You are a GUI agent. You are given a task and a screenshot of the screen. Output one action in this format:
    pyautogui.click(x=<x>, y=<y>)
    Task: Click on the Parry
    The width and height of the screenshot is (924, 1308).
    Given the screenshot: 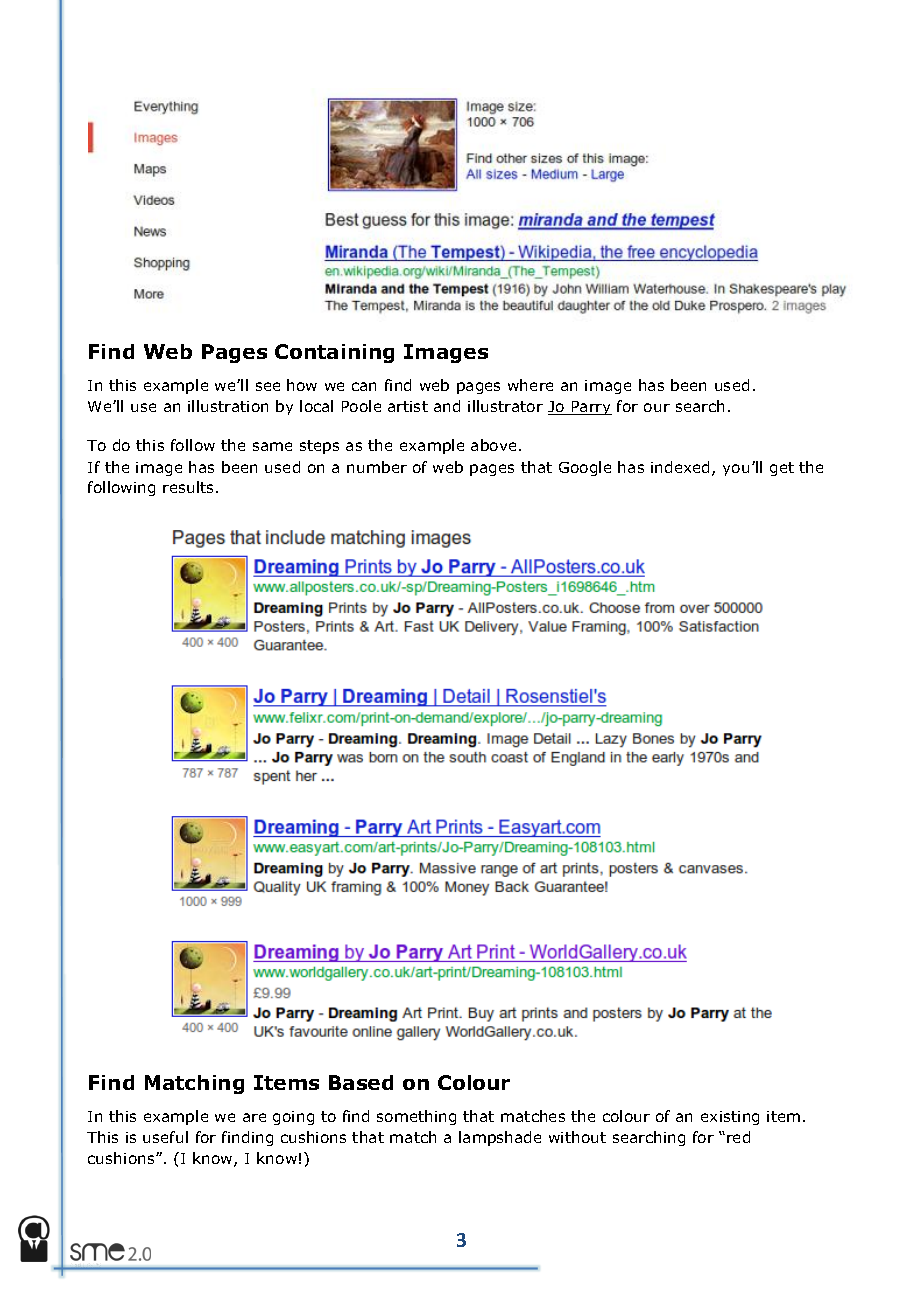 What is the action you would take?
    pyautogui.click(x=590, y=408)
